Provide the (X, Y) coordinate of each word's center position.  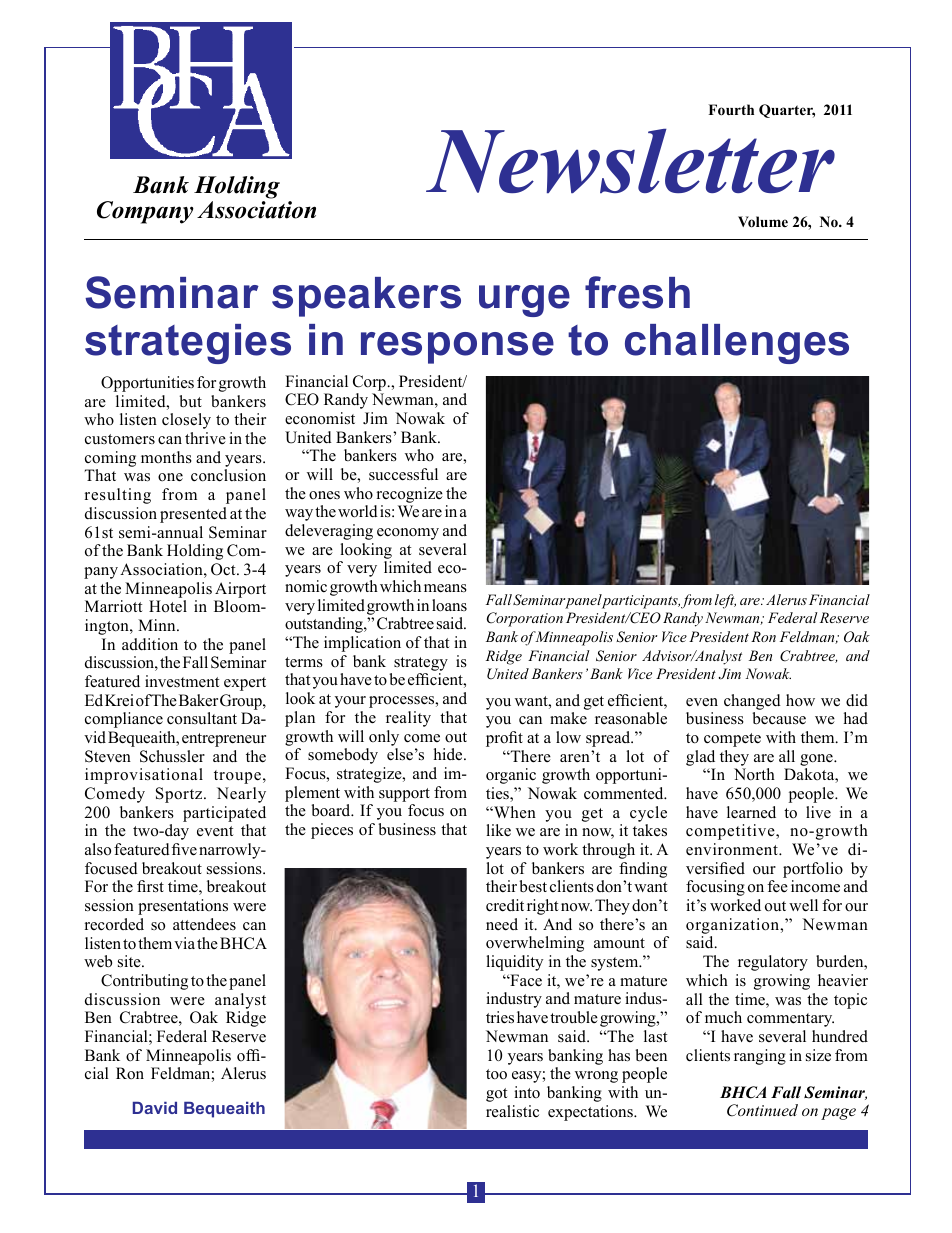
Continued (762, 1110)
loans (449, 605)
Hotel (168, 606)
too (496, 1074)
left (725, 601)
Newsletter (630, 161)
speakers (366, 297)
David (155, 1108)
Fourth (731, 110)
